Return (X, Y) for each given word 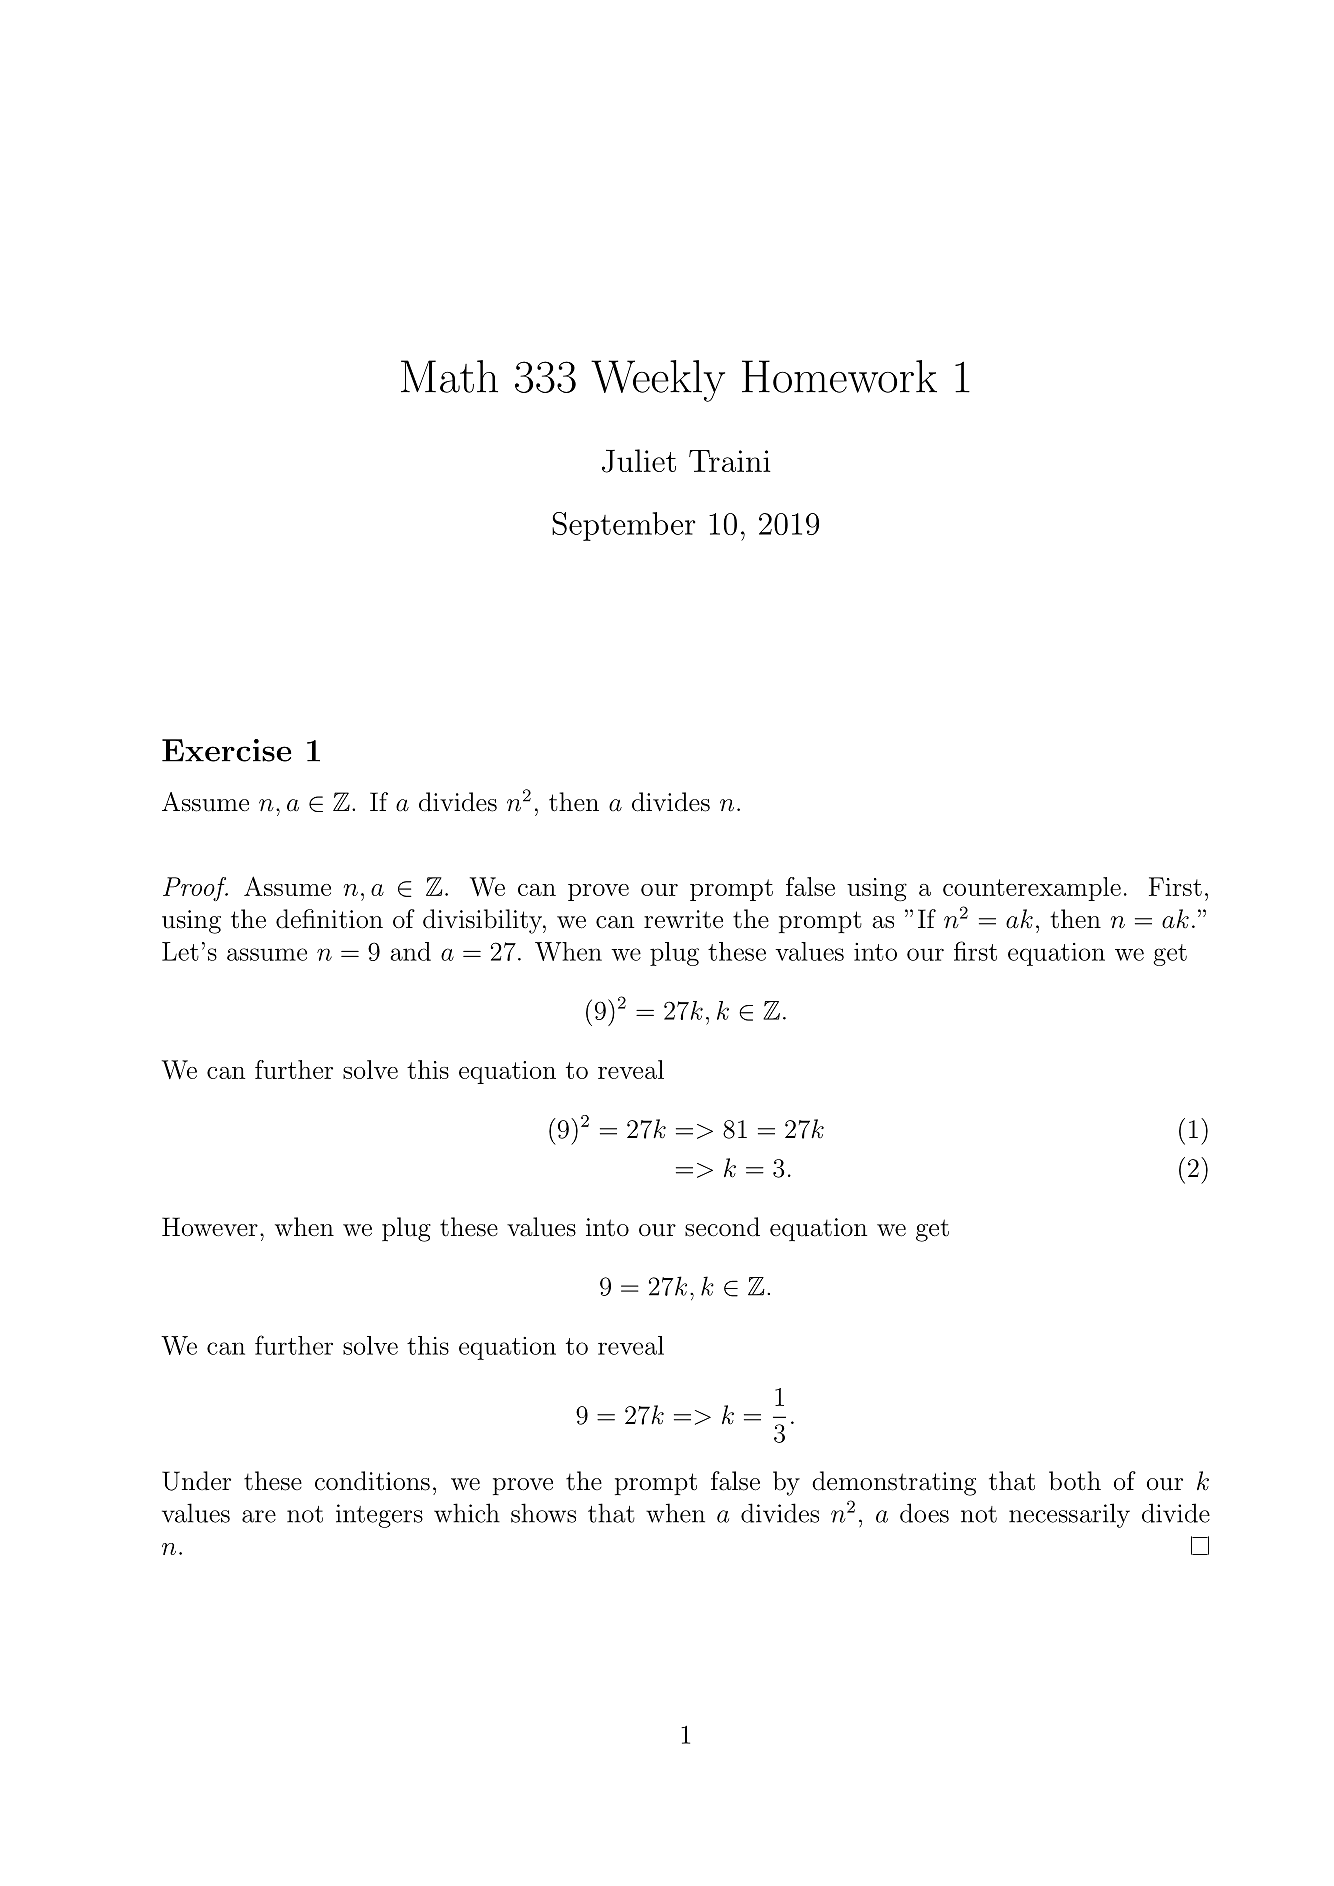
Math (449, 376)
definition (329, 919)
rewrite (683, 919)
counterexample (1032, 889)
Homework (839, 376)
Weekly (658, 381)
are (259, 1516)
